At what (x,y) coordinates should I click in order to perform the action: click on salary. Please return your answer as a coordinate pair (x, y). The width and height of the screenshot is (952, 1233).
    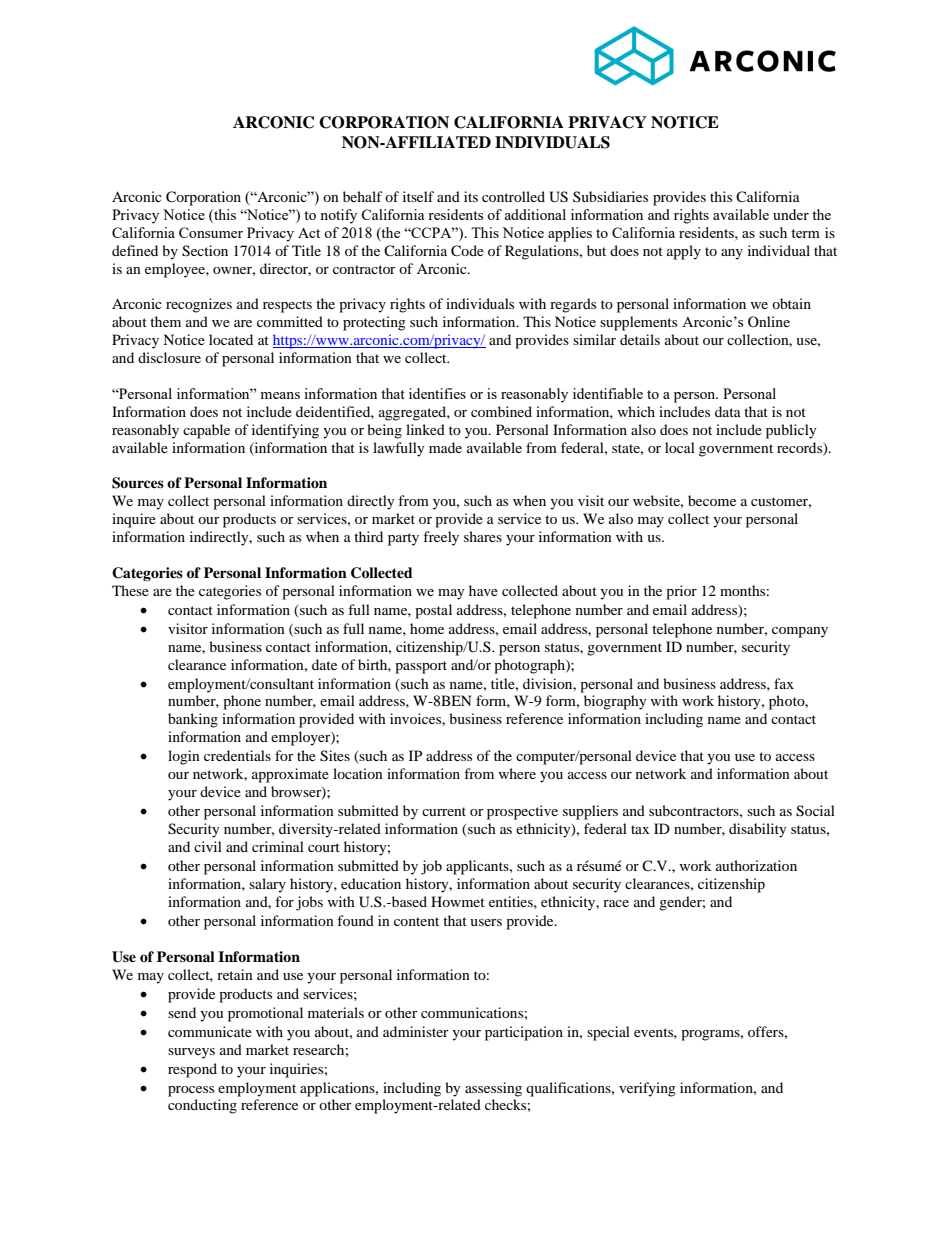
    Looking at the image, I should click on (267, 885).
